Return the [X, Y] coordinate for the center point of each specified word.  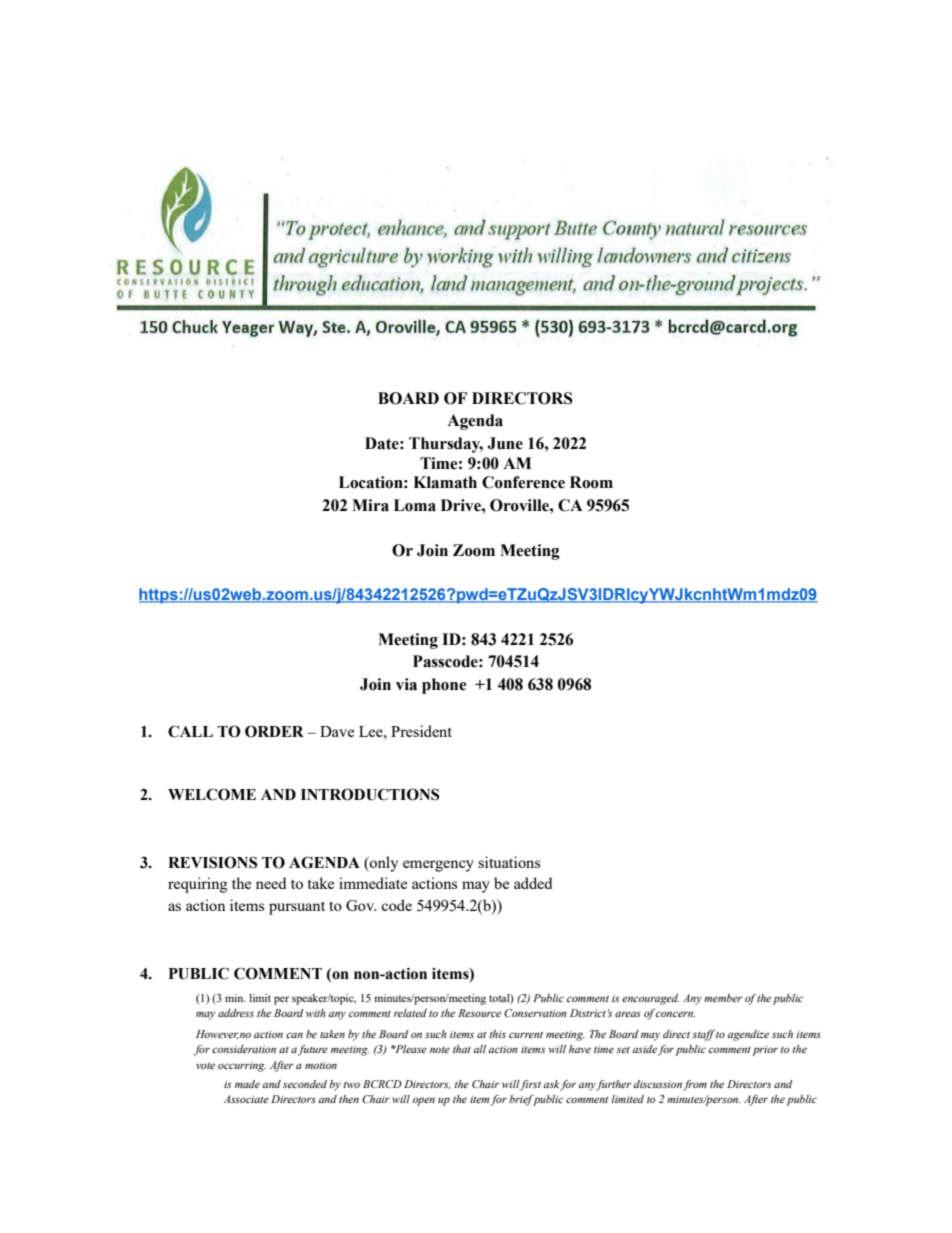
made [247, 1084]
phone [444, 686]
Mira [370, 505]
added [533, 883]
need [271, 883]
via [406, 684]
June [505, 443]
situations [509, 862]
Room [591, 482]
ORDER [274, 731]
